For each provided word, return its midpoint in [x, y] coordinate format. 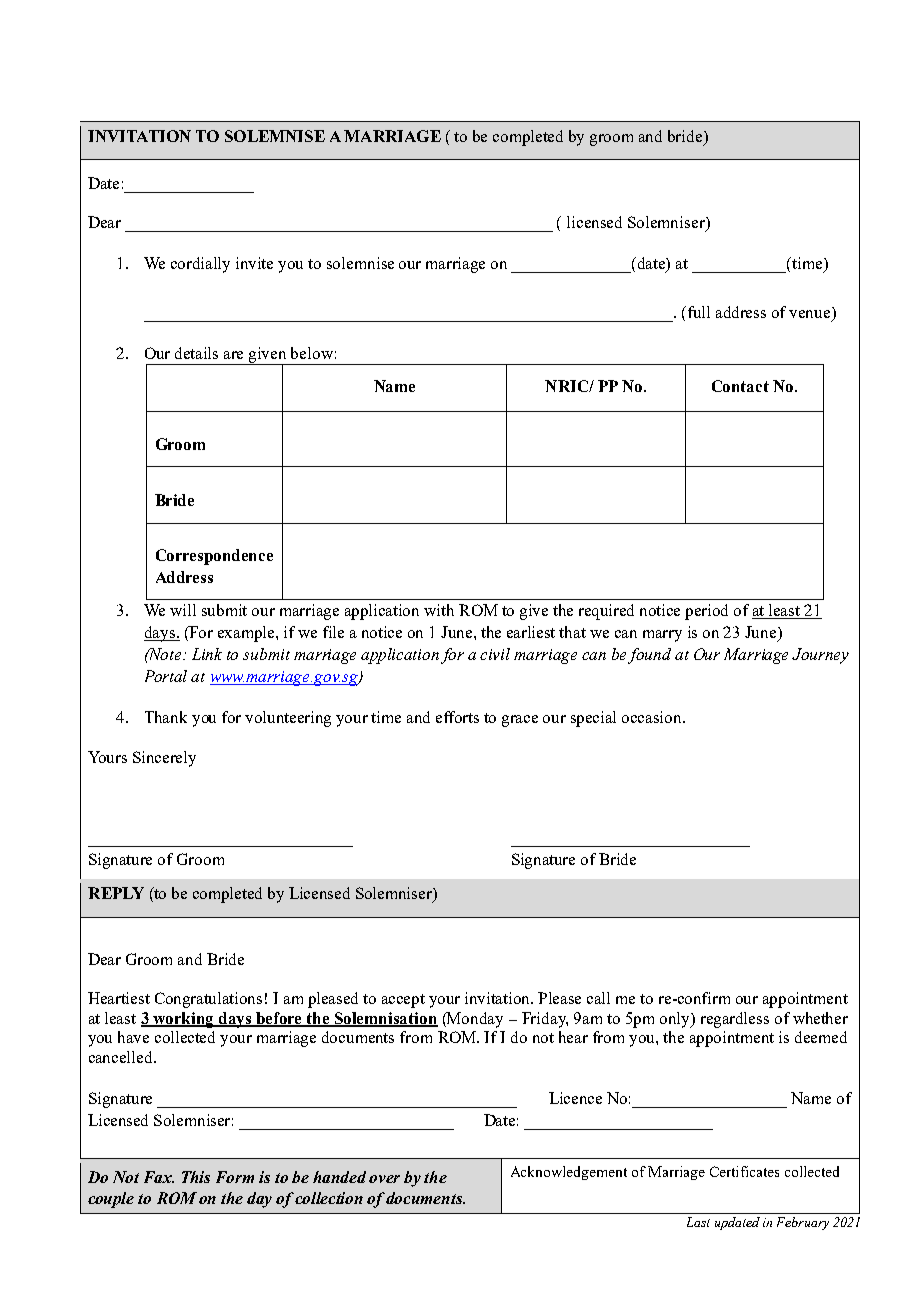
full [699, 312]
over [384, 1179]
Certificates [744, 1171]
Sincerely [164, 759]
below [312, 353]
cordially [200, 265]
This [196, 1177]
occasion [653, 717]
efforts [457, 717]
